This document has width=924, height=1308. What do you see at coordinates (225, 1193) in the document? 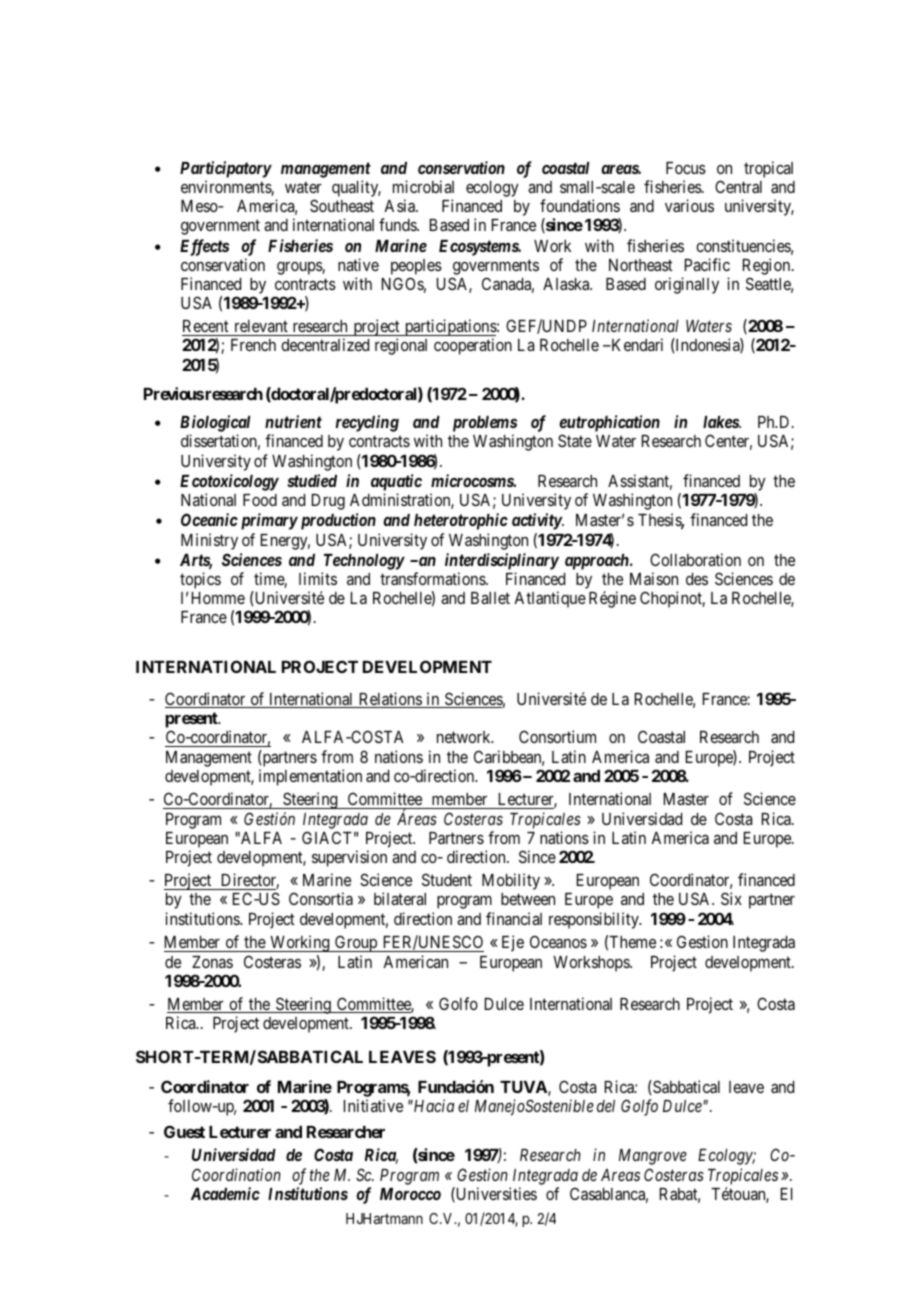
I see `Academic` at bounding box center [225, 1193].
